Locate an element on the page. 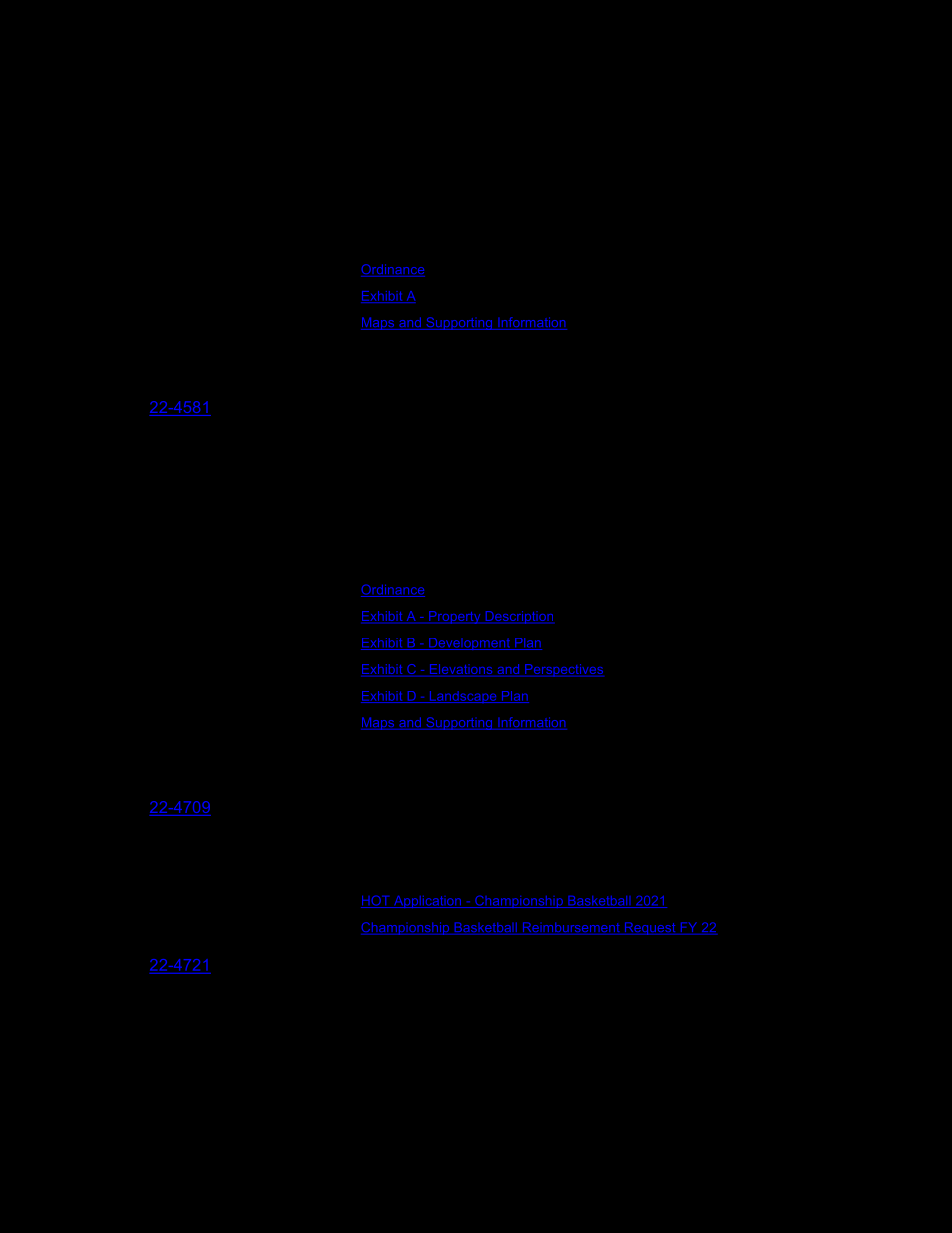 The image size is (952, 1233). Perspectives is located at coordinates (563, 670).
